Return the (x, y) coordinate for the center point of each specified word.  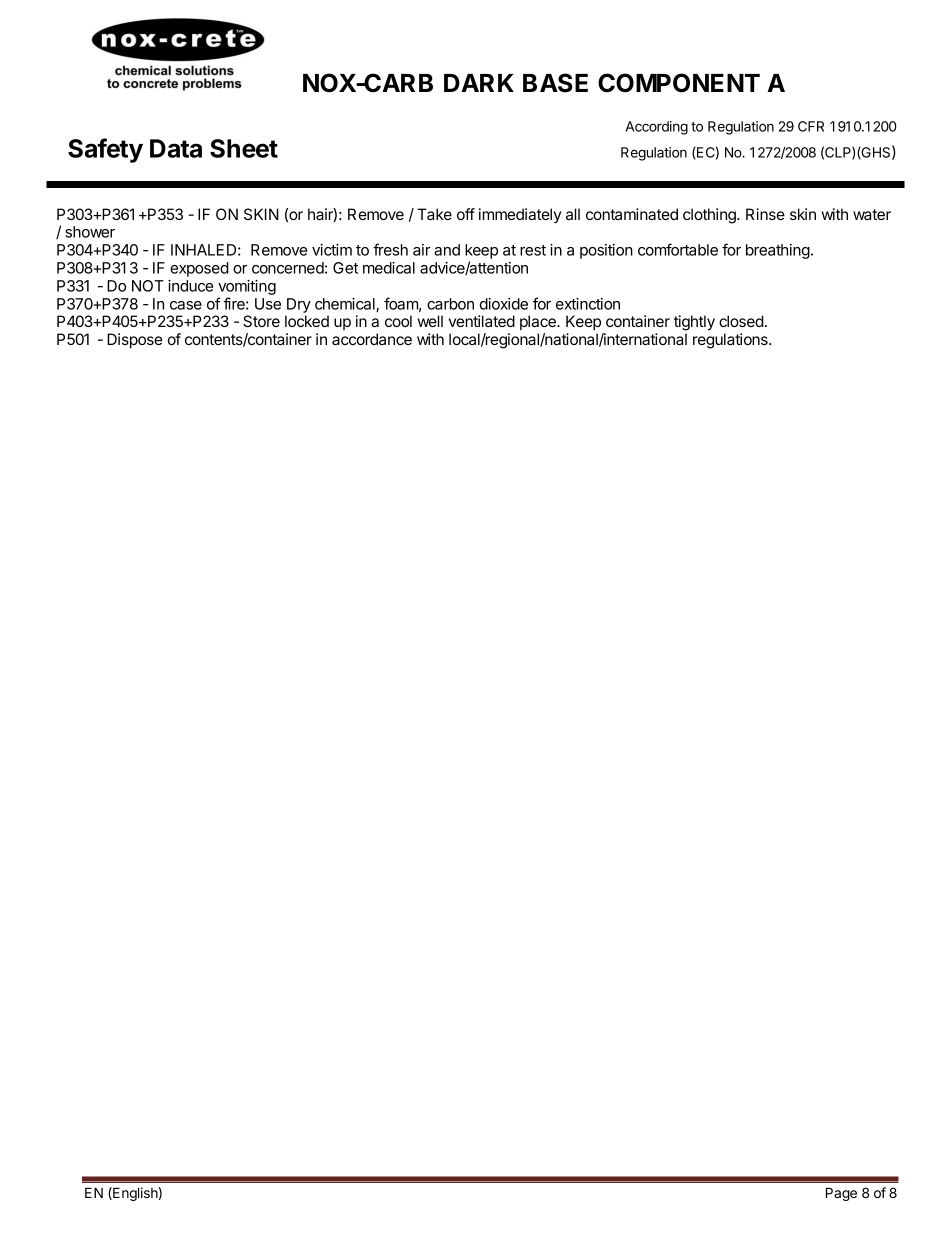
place (539, 322)
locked (307, 321)
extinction (588, 304)
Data (176, 148)
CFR (811, 126)
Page (841, 1194)
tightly (694, 323)
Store (261, 321)
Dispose (134, 340)
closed (741, 321)
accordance (372, 339)
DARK (479, 83)
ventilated (482, 321)
